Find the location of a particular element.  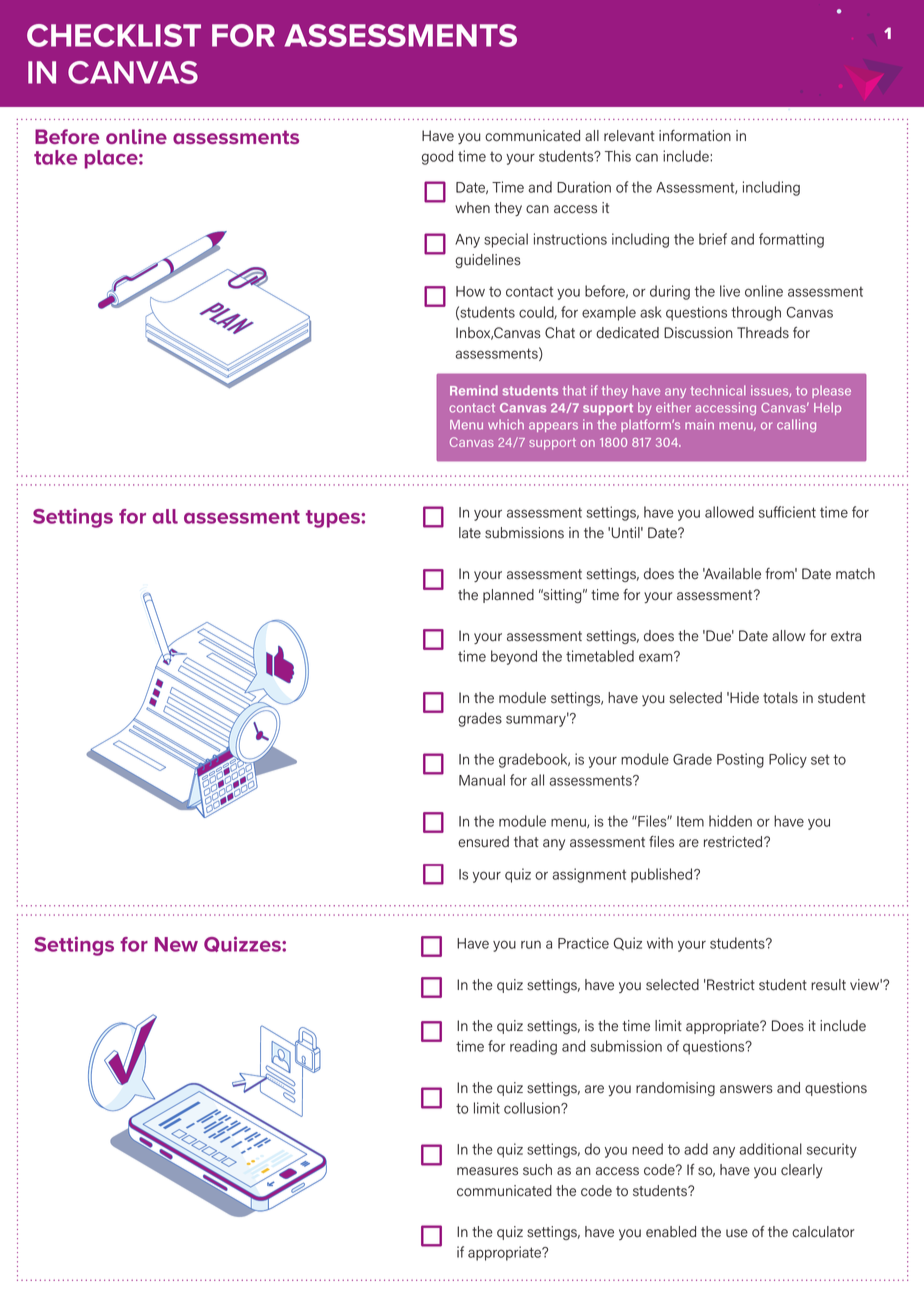

beyond is located at coordinates (514, 657).
